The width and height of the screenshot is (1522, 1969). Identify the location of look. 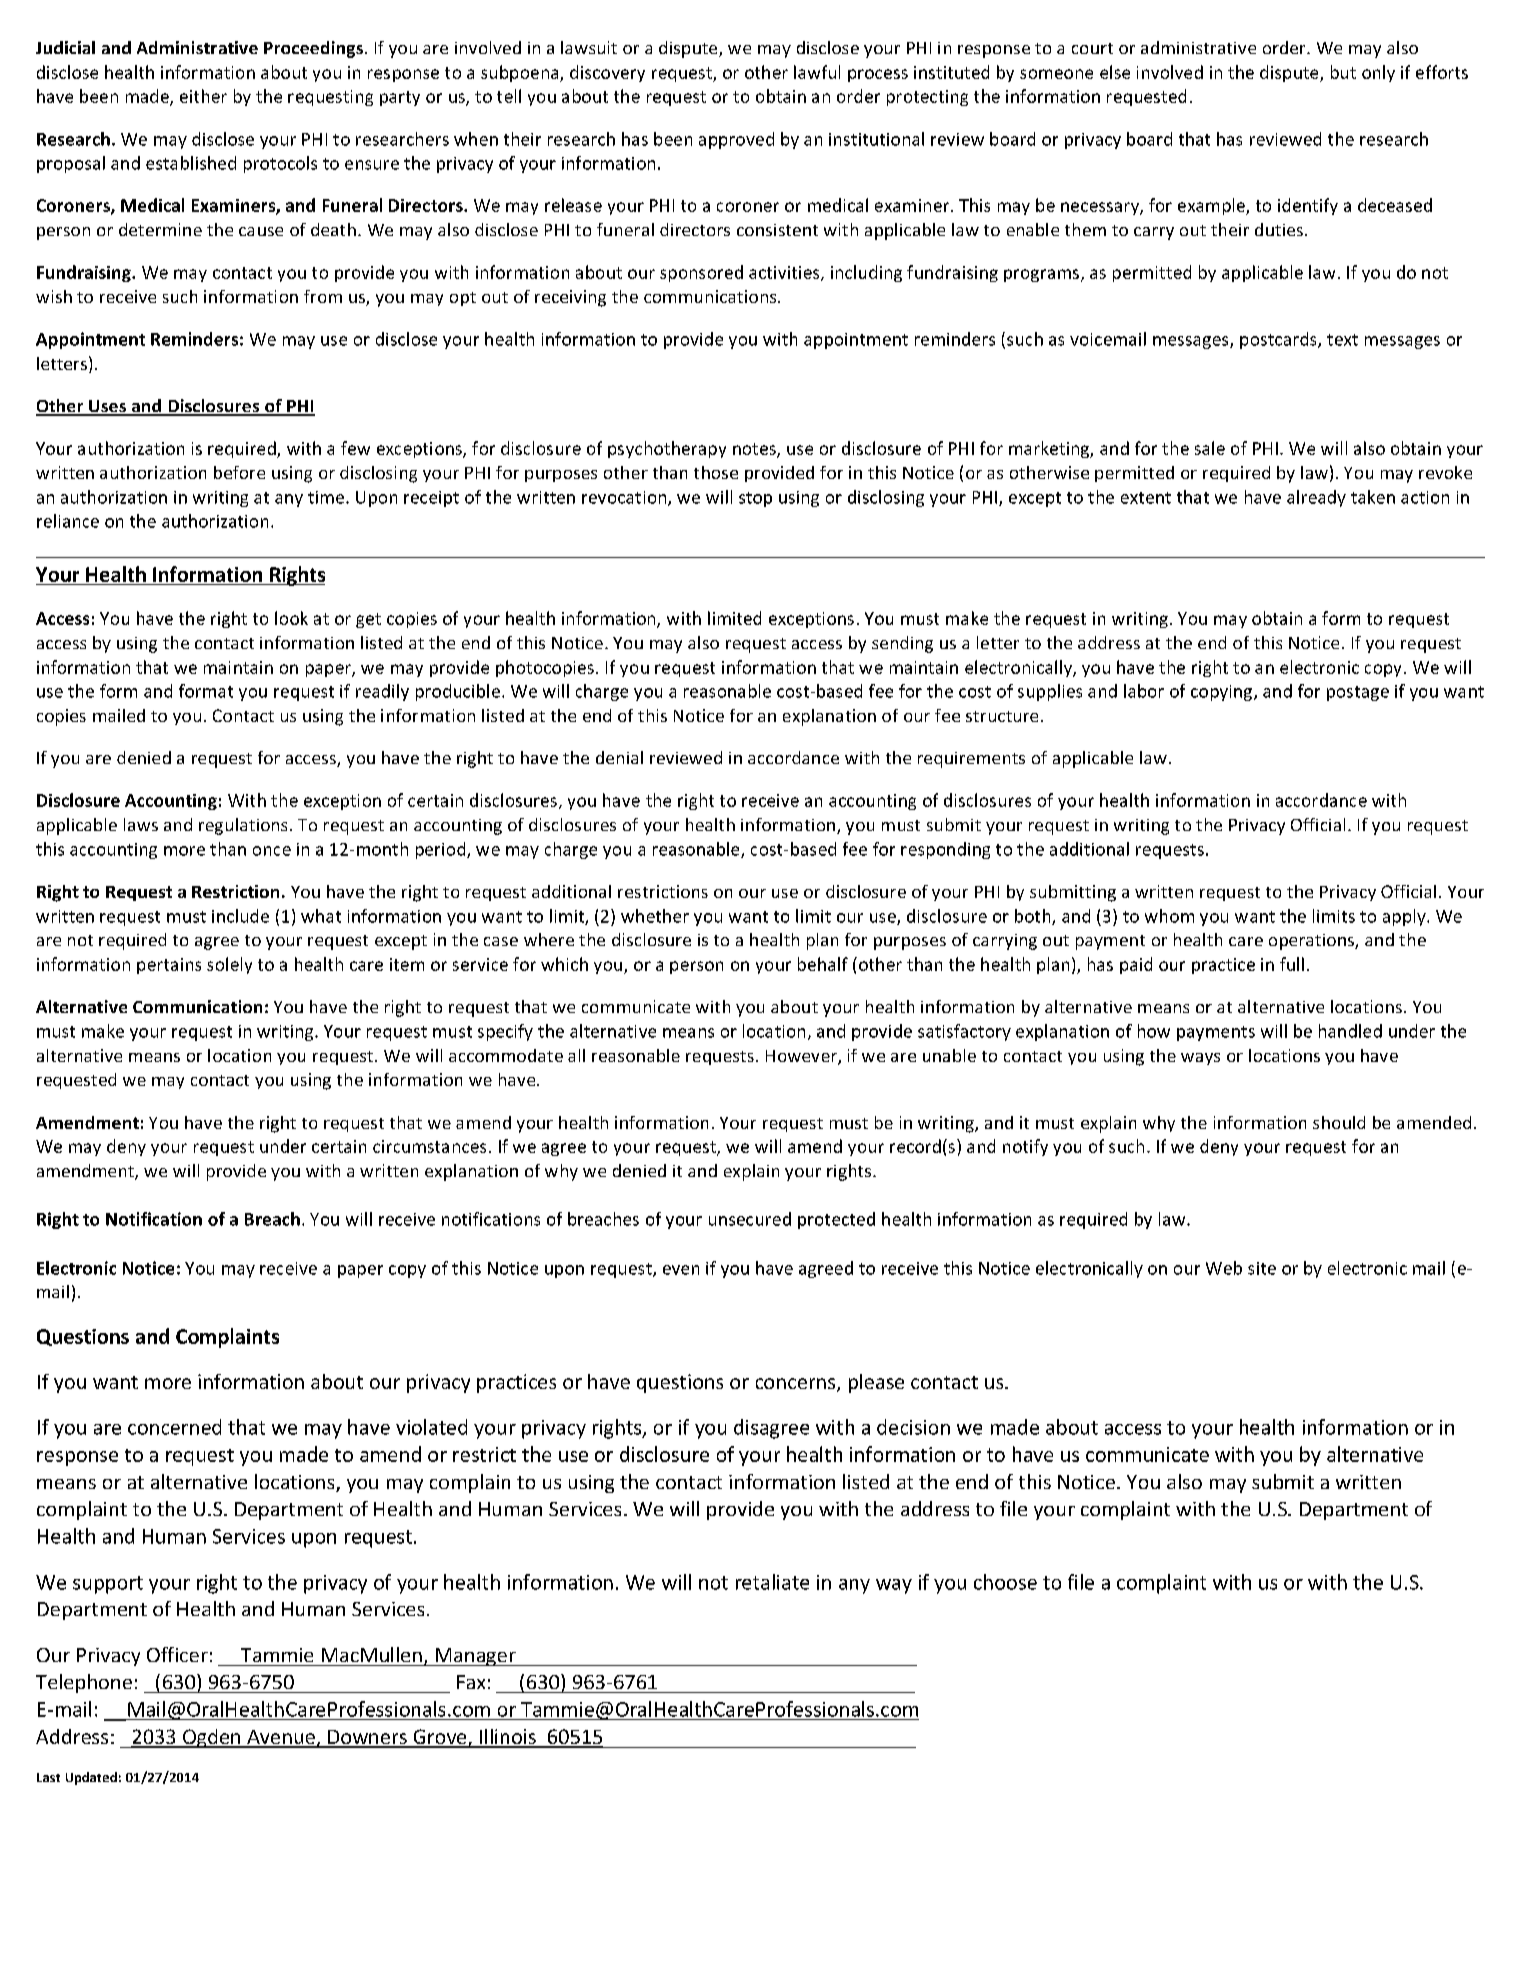
(291, 618).
